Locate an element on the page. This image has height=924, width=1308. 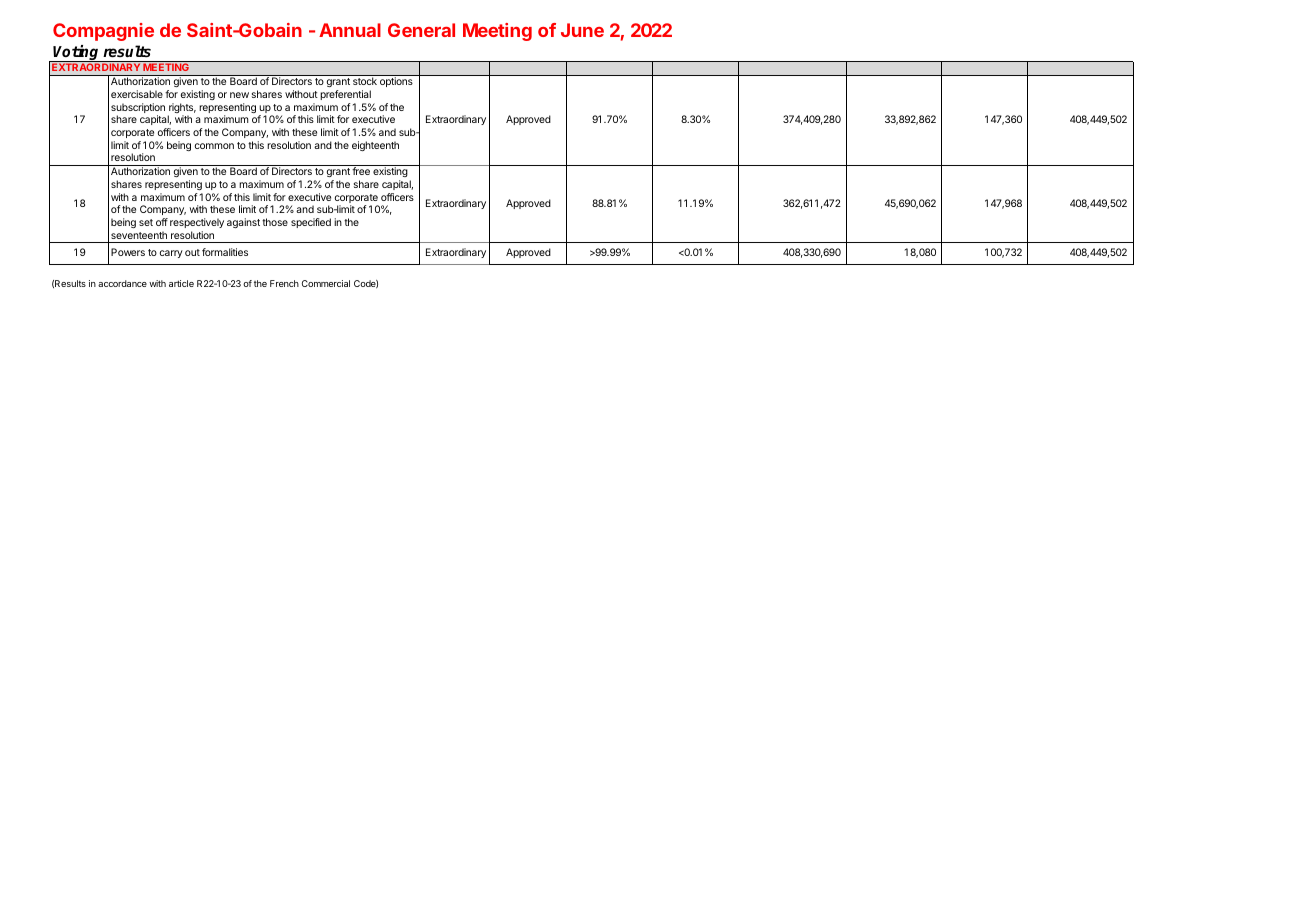
article is located at coordinates (181, 283).
